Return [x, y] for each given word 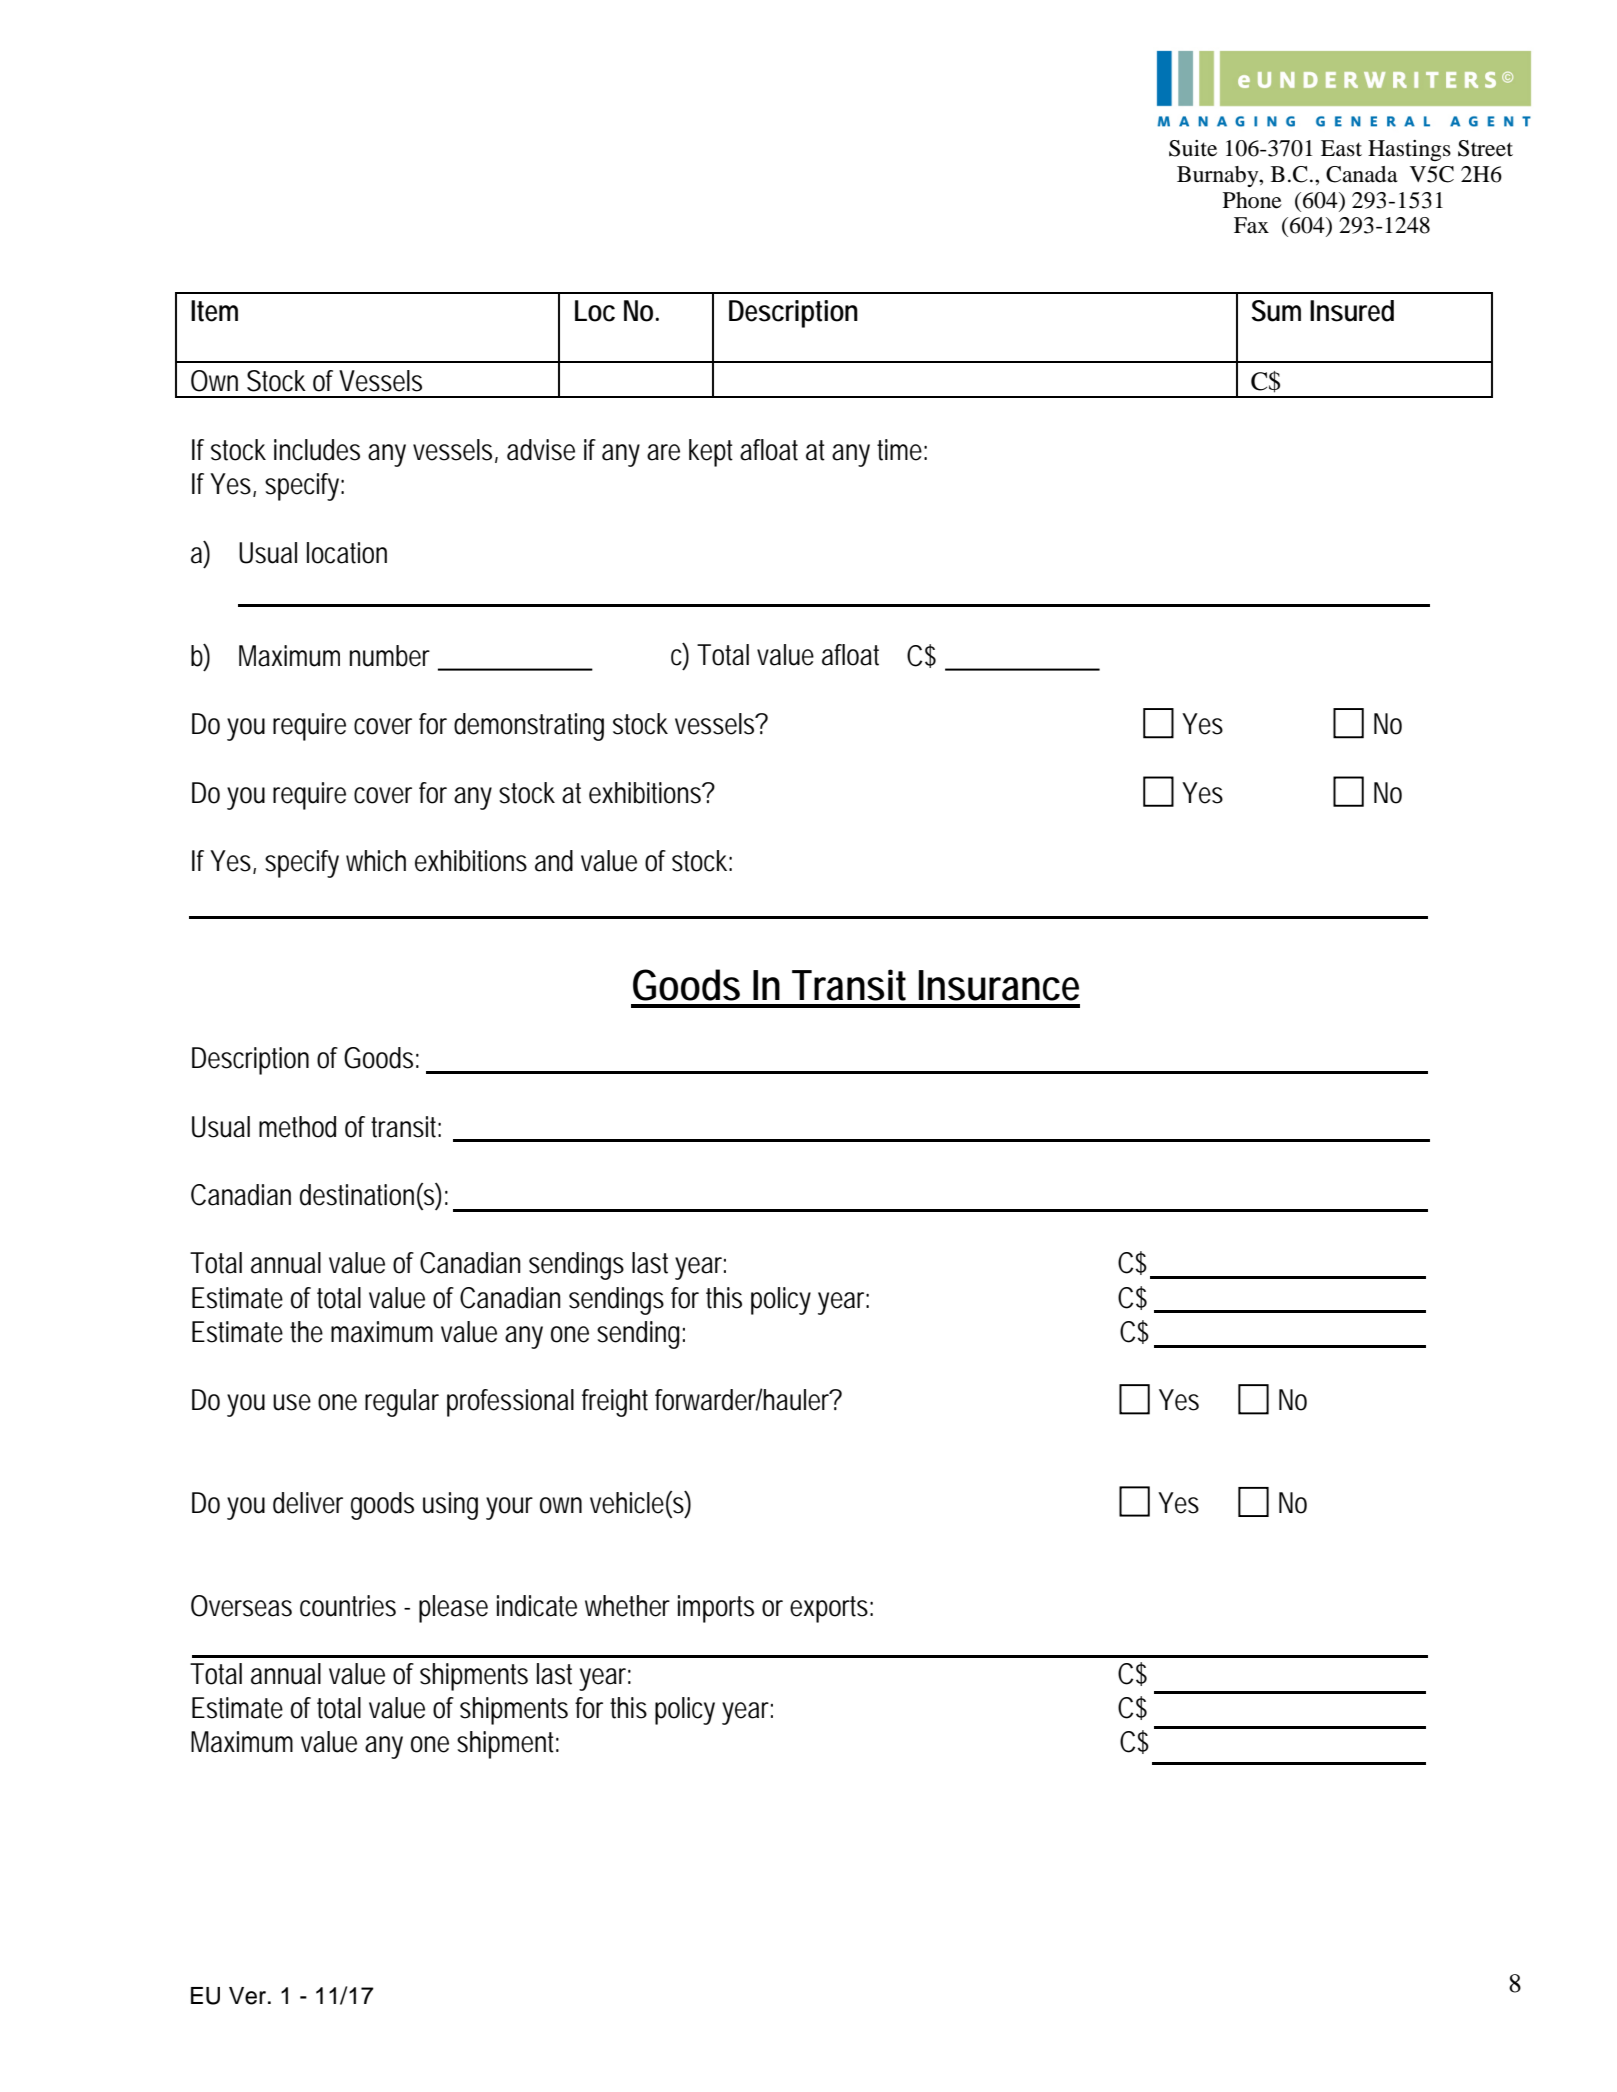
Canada [1362, 174]
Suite [1193, 148]
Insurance [999, 985]
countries [348, 1606]
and [554, 861]
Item [214, 311]
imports [716, 1609]
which [376, 861]
